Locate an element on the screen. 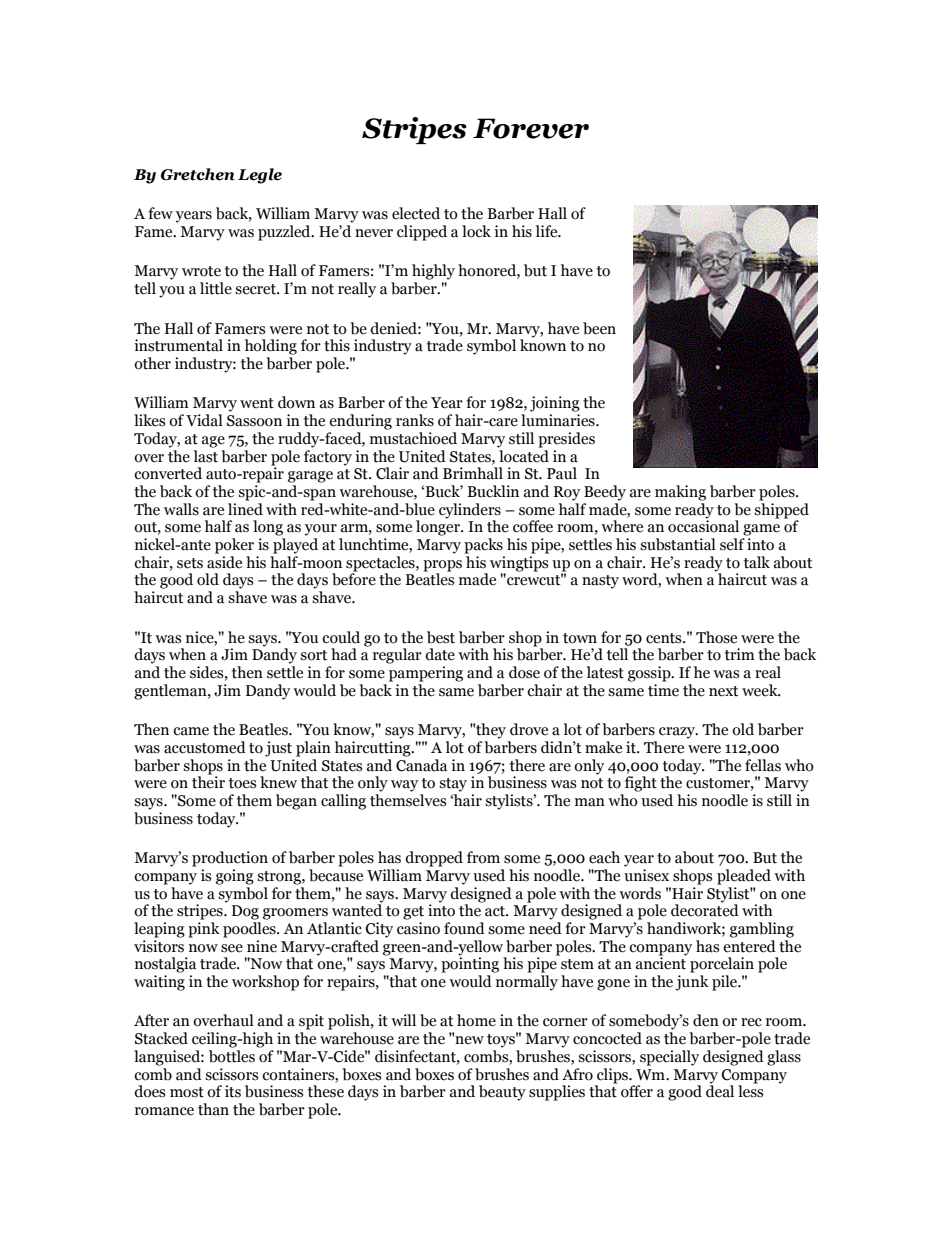  poker is located at coordinates (234, 546).
